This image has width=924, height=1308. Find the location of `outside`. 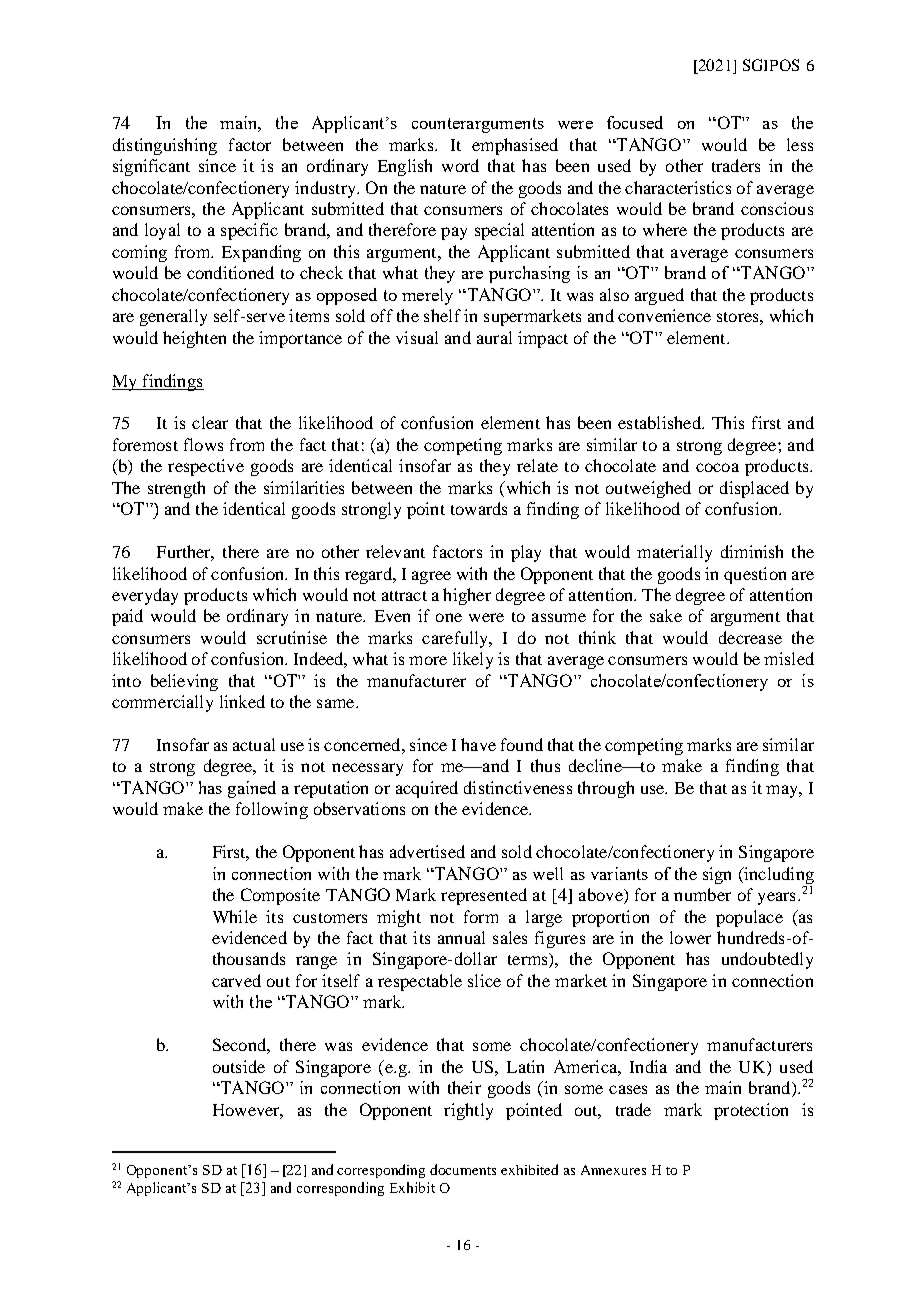

outside is located at coordinates (239, 1066).
